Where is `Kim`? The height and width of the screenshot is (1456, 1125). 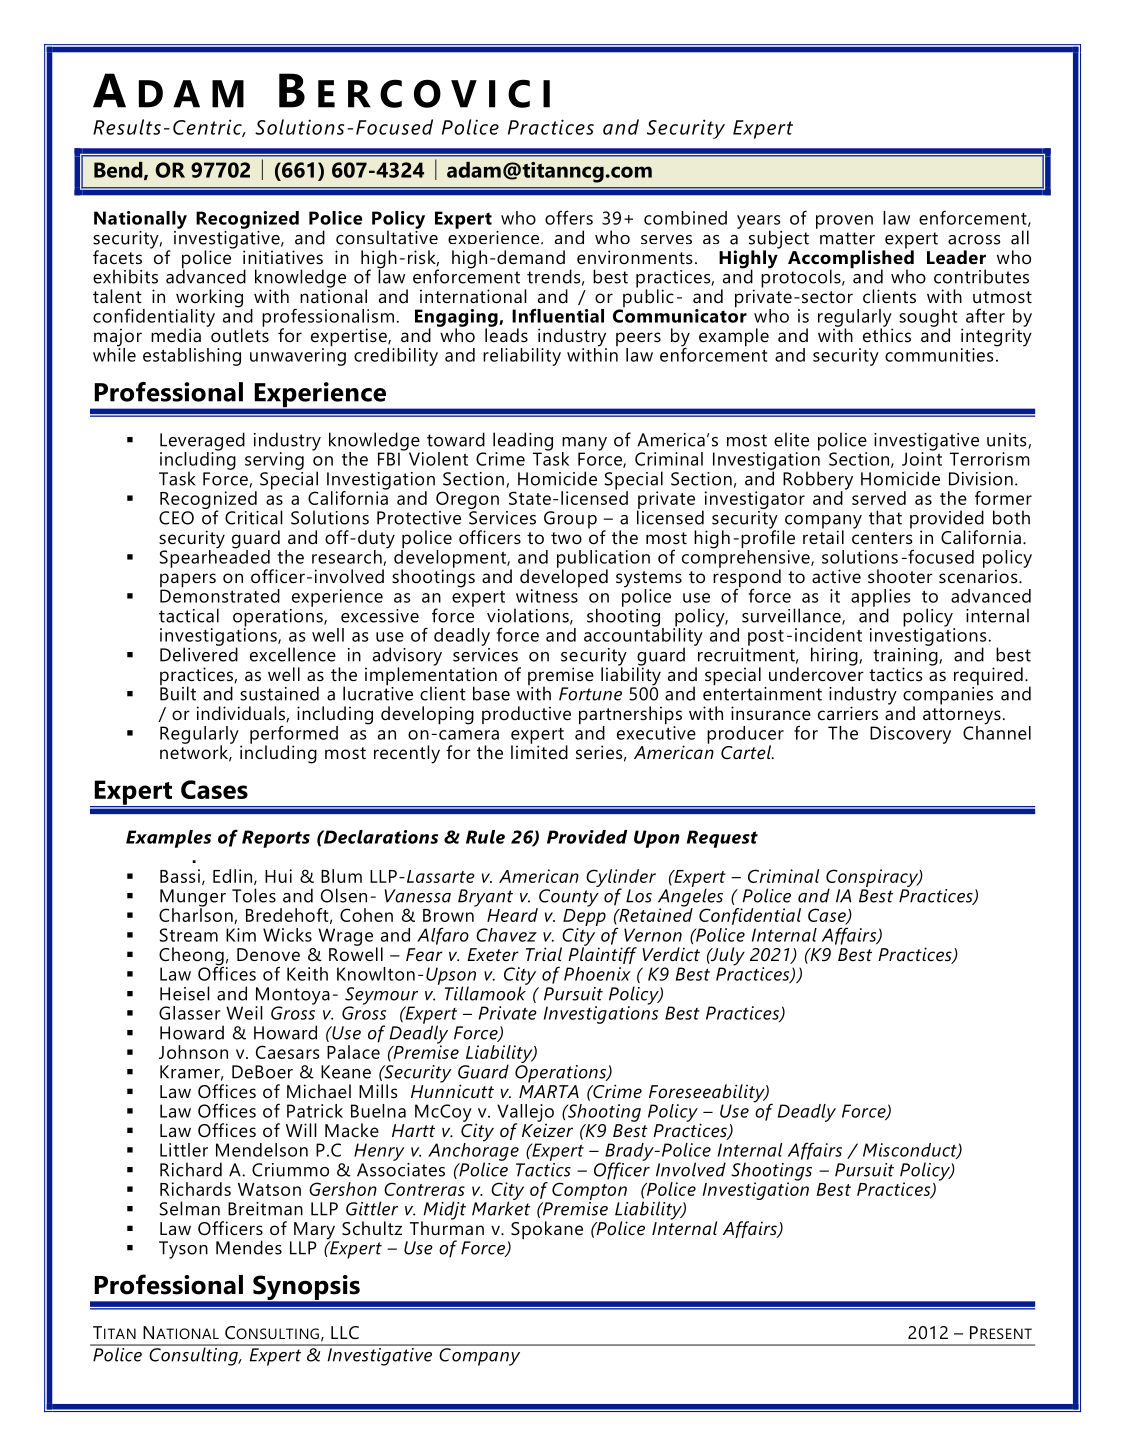
Kim is located at coordinates (241, 935).
